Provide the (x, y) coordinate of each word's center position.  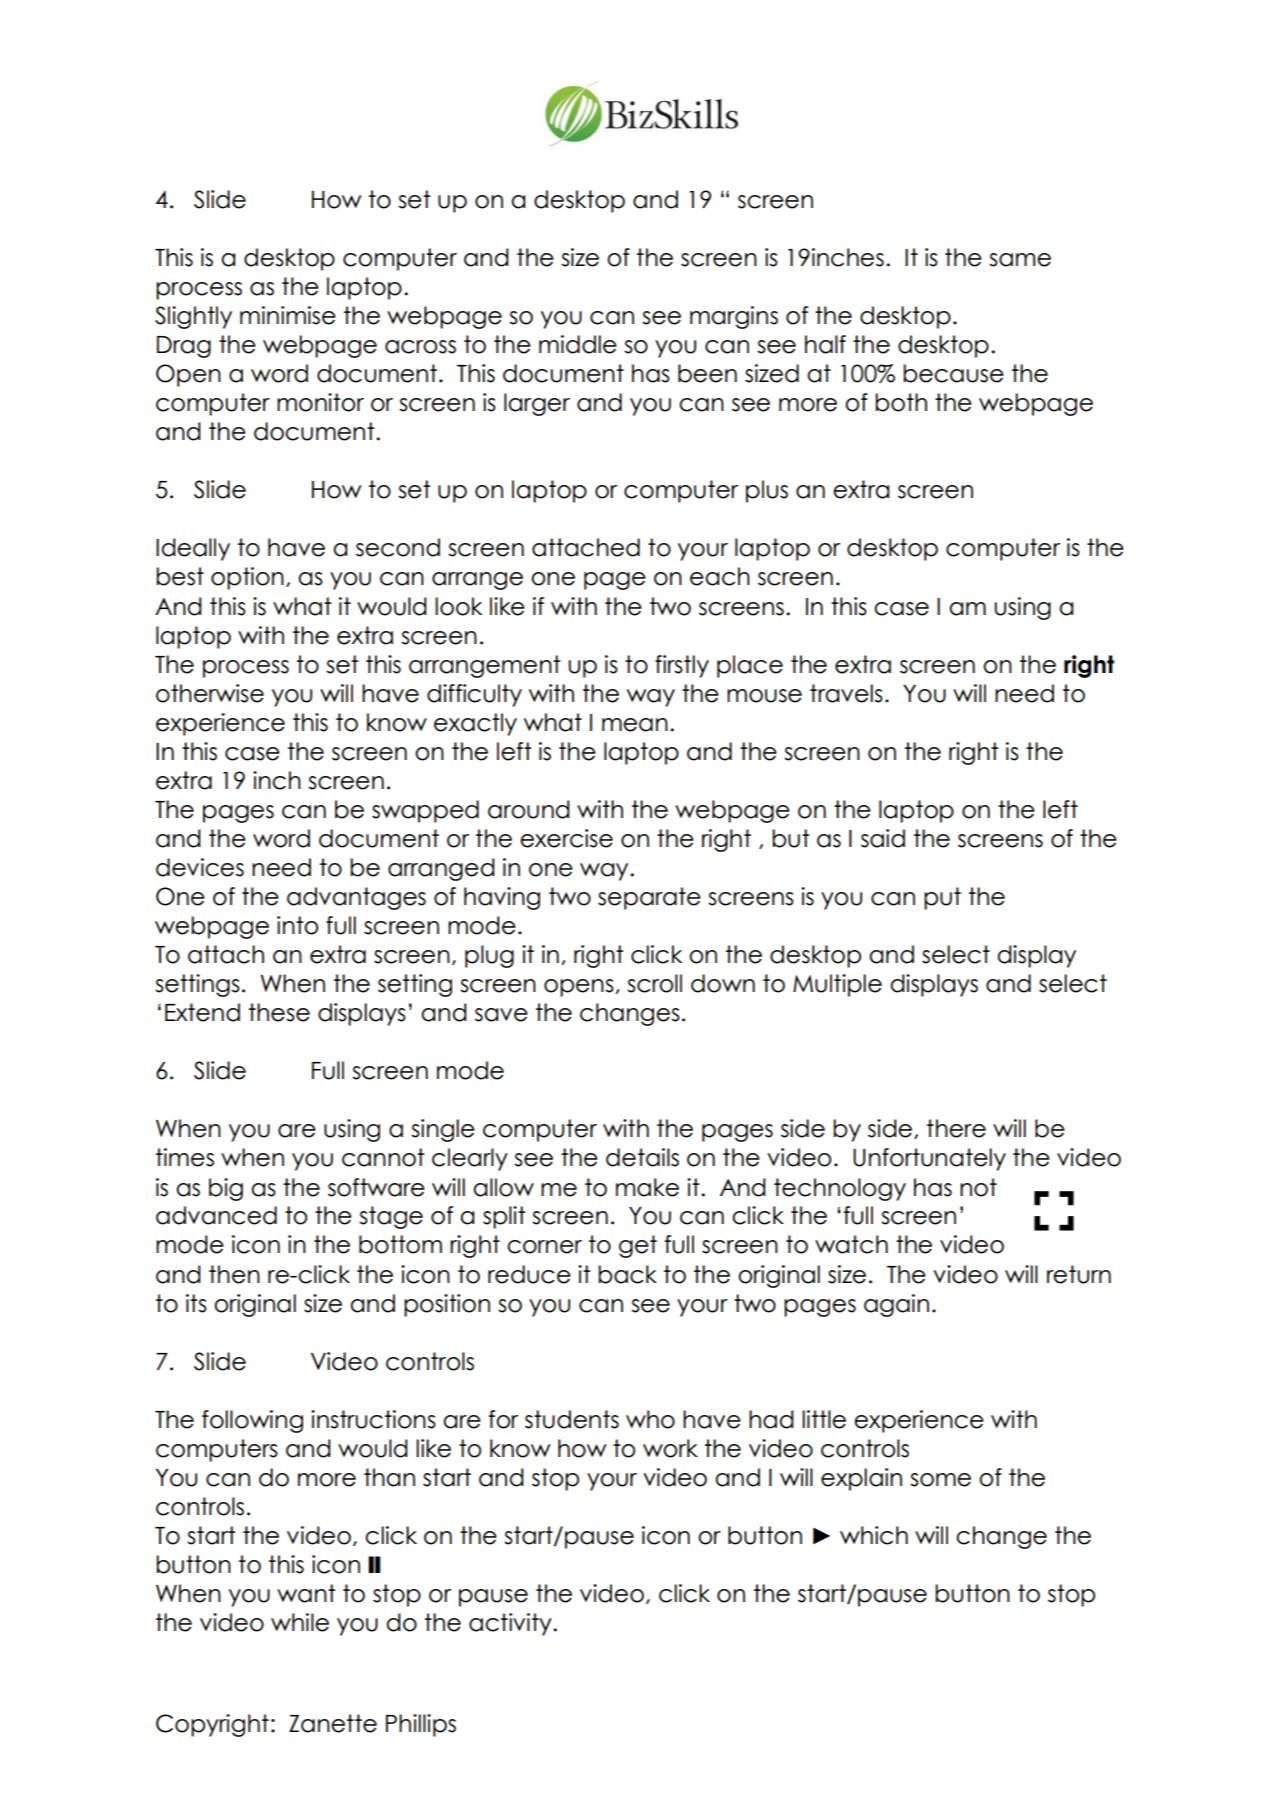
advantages (356, 898)
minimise (288, 315)
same (1020, 260)
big (226, 1189)
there (956, 1128)
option (247, 578)
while (300, 1622)
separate (649, 898)
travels (846, 693)
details (642, 1157)
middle (578, 344)
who (650, 1419)
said (883, 838)
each (720, 576)
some (940, 1480)
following (252, 1421)
